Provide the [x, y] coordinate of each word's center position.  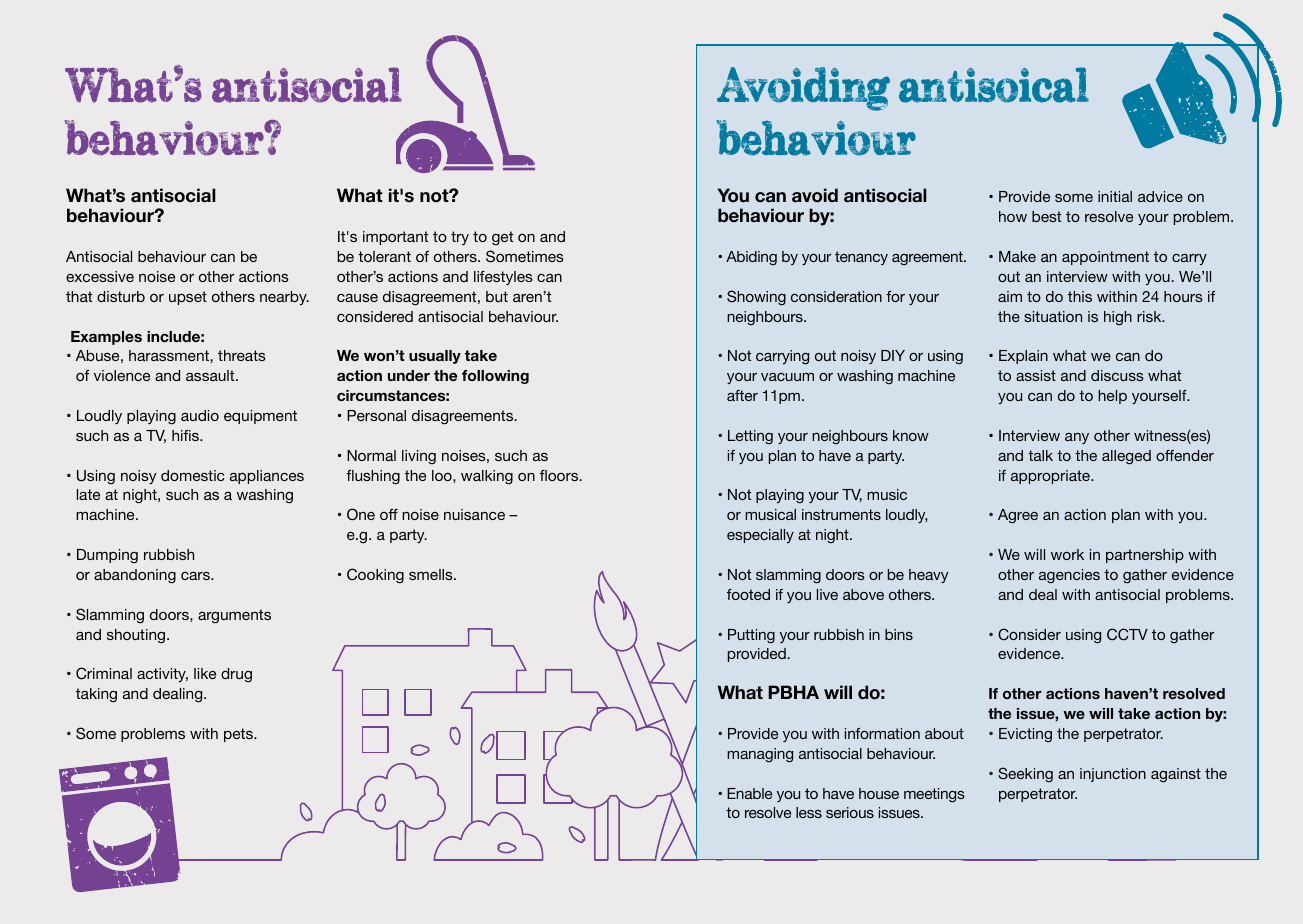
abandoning [135, 576]
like [205, 673]
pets [239, 735]
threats [242, 355]
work [1067, 554]
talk [1040, 455]
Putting [751, 636]
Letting [750, 437]
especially [760, 536]
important [395, 238]
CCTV [1127, 634]
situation [1053, 316]
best [1046, 216]
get [502, 238]
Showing [756, 298]
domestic [193, 475]
